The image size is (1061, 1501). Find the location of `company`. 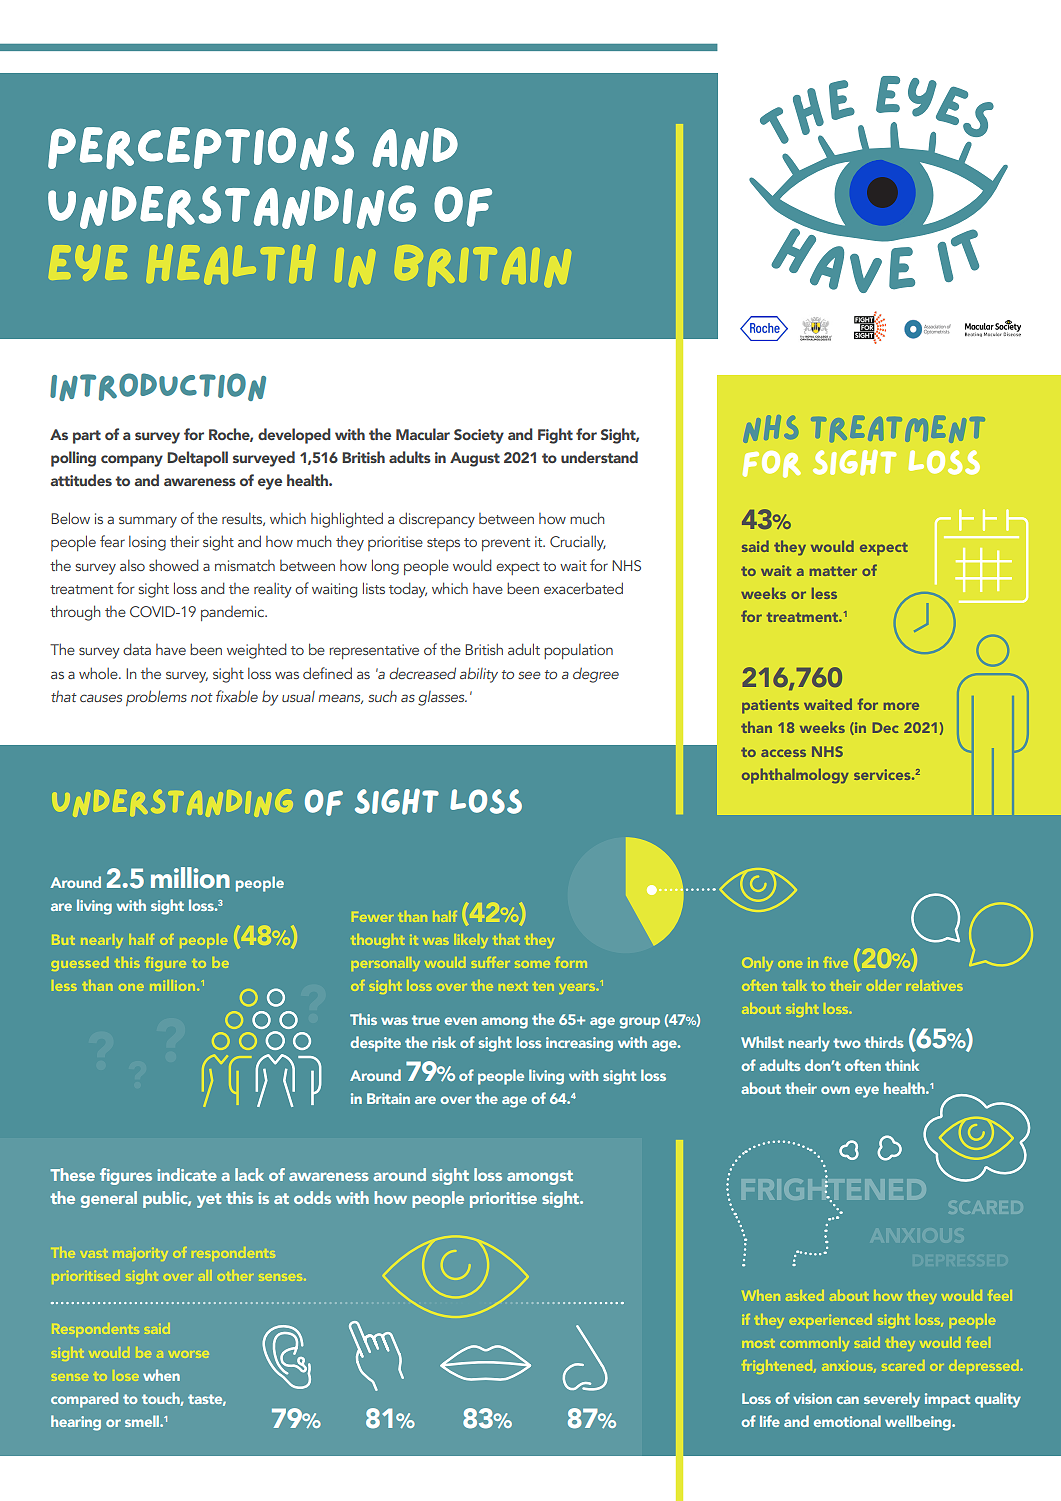

company is located at coordinates (132, 461).
